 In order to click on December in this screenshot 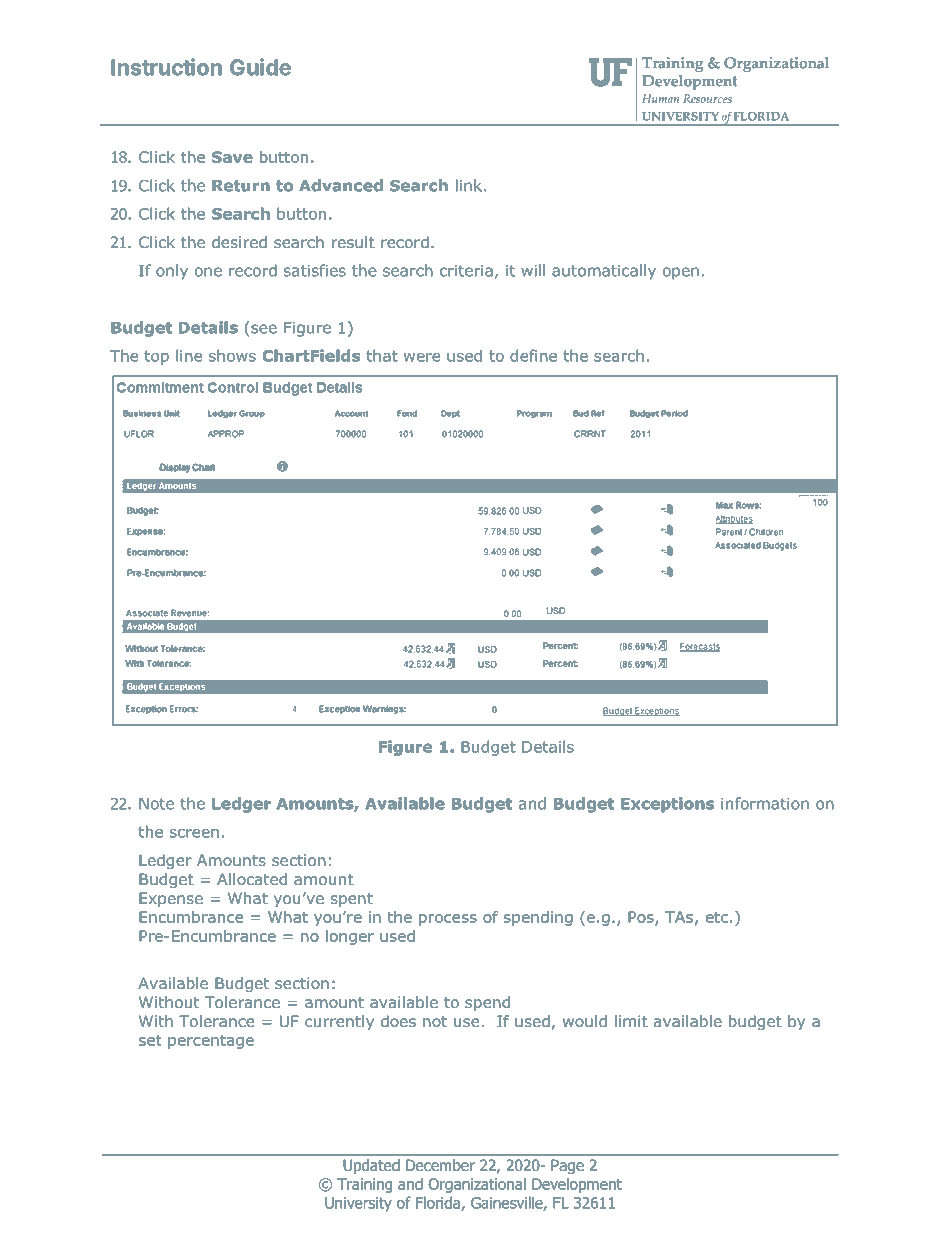, I will do `click(440, 1165)`.
